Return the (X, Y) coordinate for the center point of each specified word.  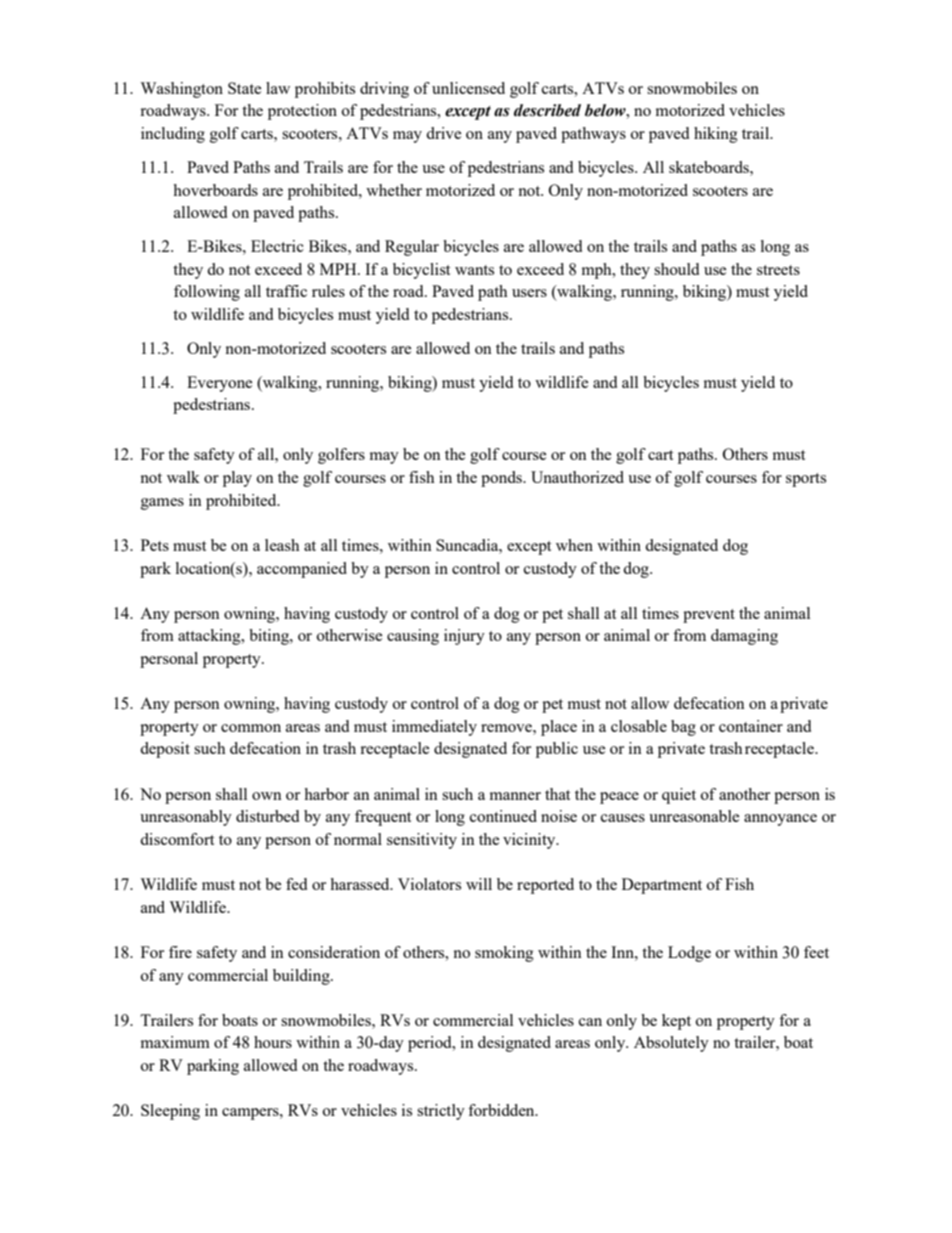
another (744, 794)
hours (273, 1042)
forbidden (502, 1110)
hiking (716, 135)
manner (515, 796)
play (237, 479)
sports (806, 480)
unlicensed (468, 88)
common (251, 728)
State (245, 88)
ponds (502, 479)
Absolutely (671, 1044)
